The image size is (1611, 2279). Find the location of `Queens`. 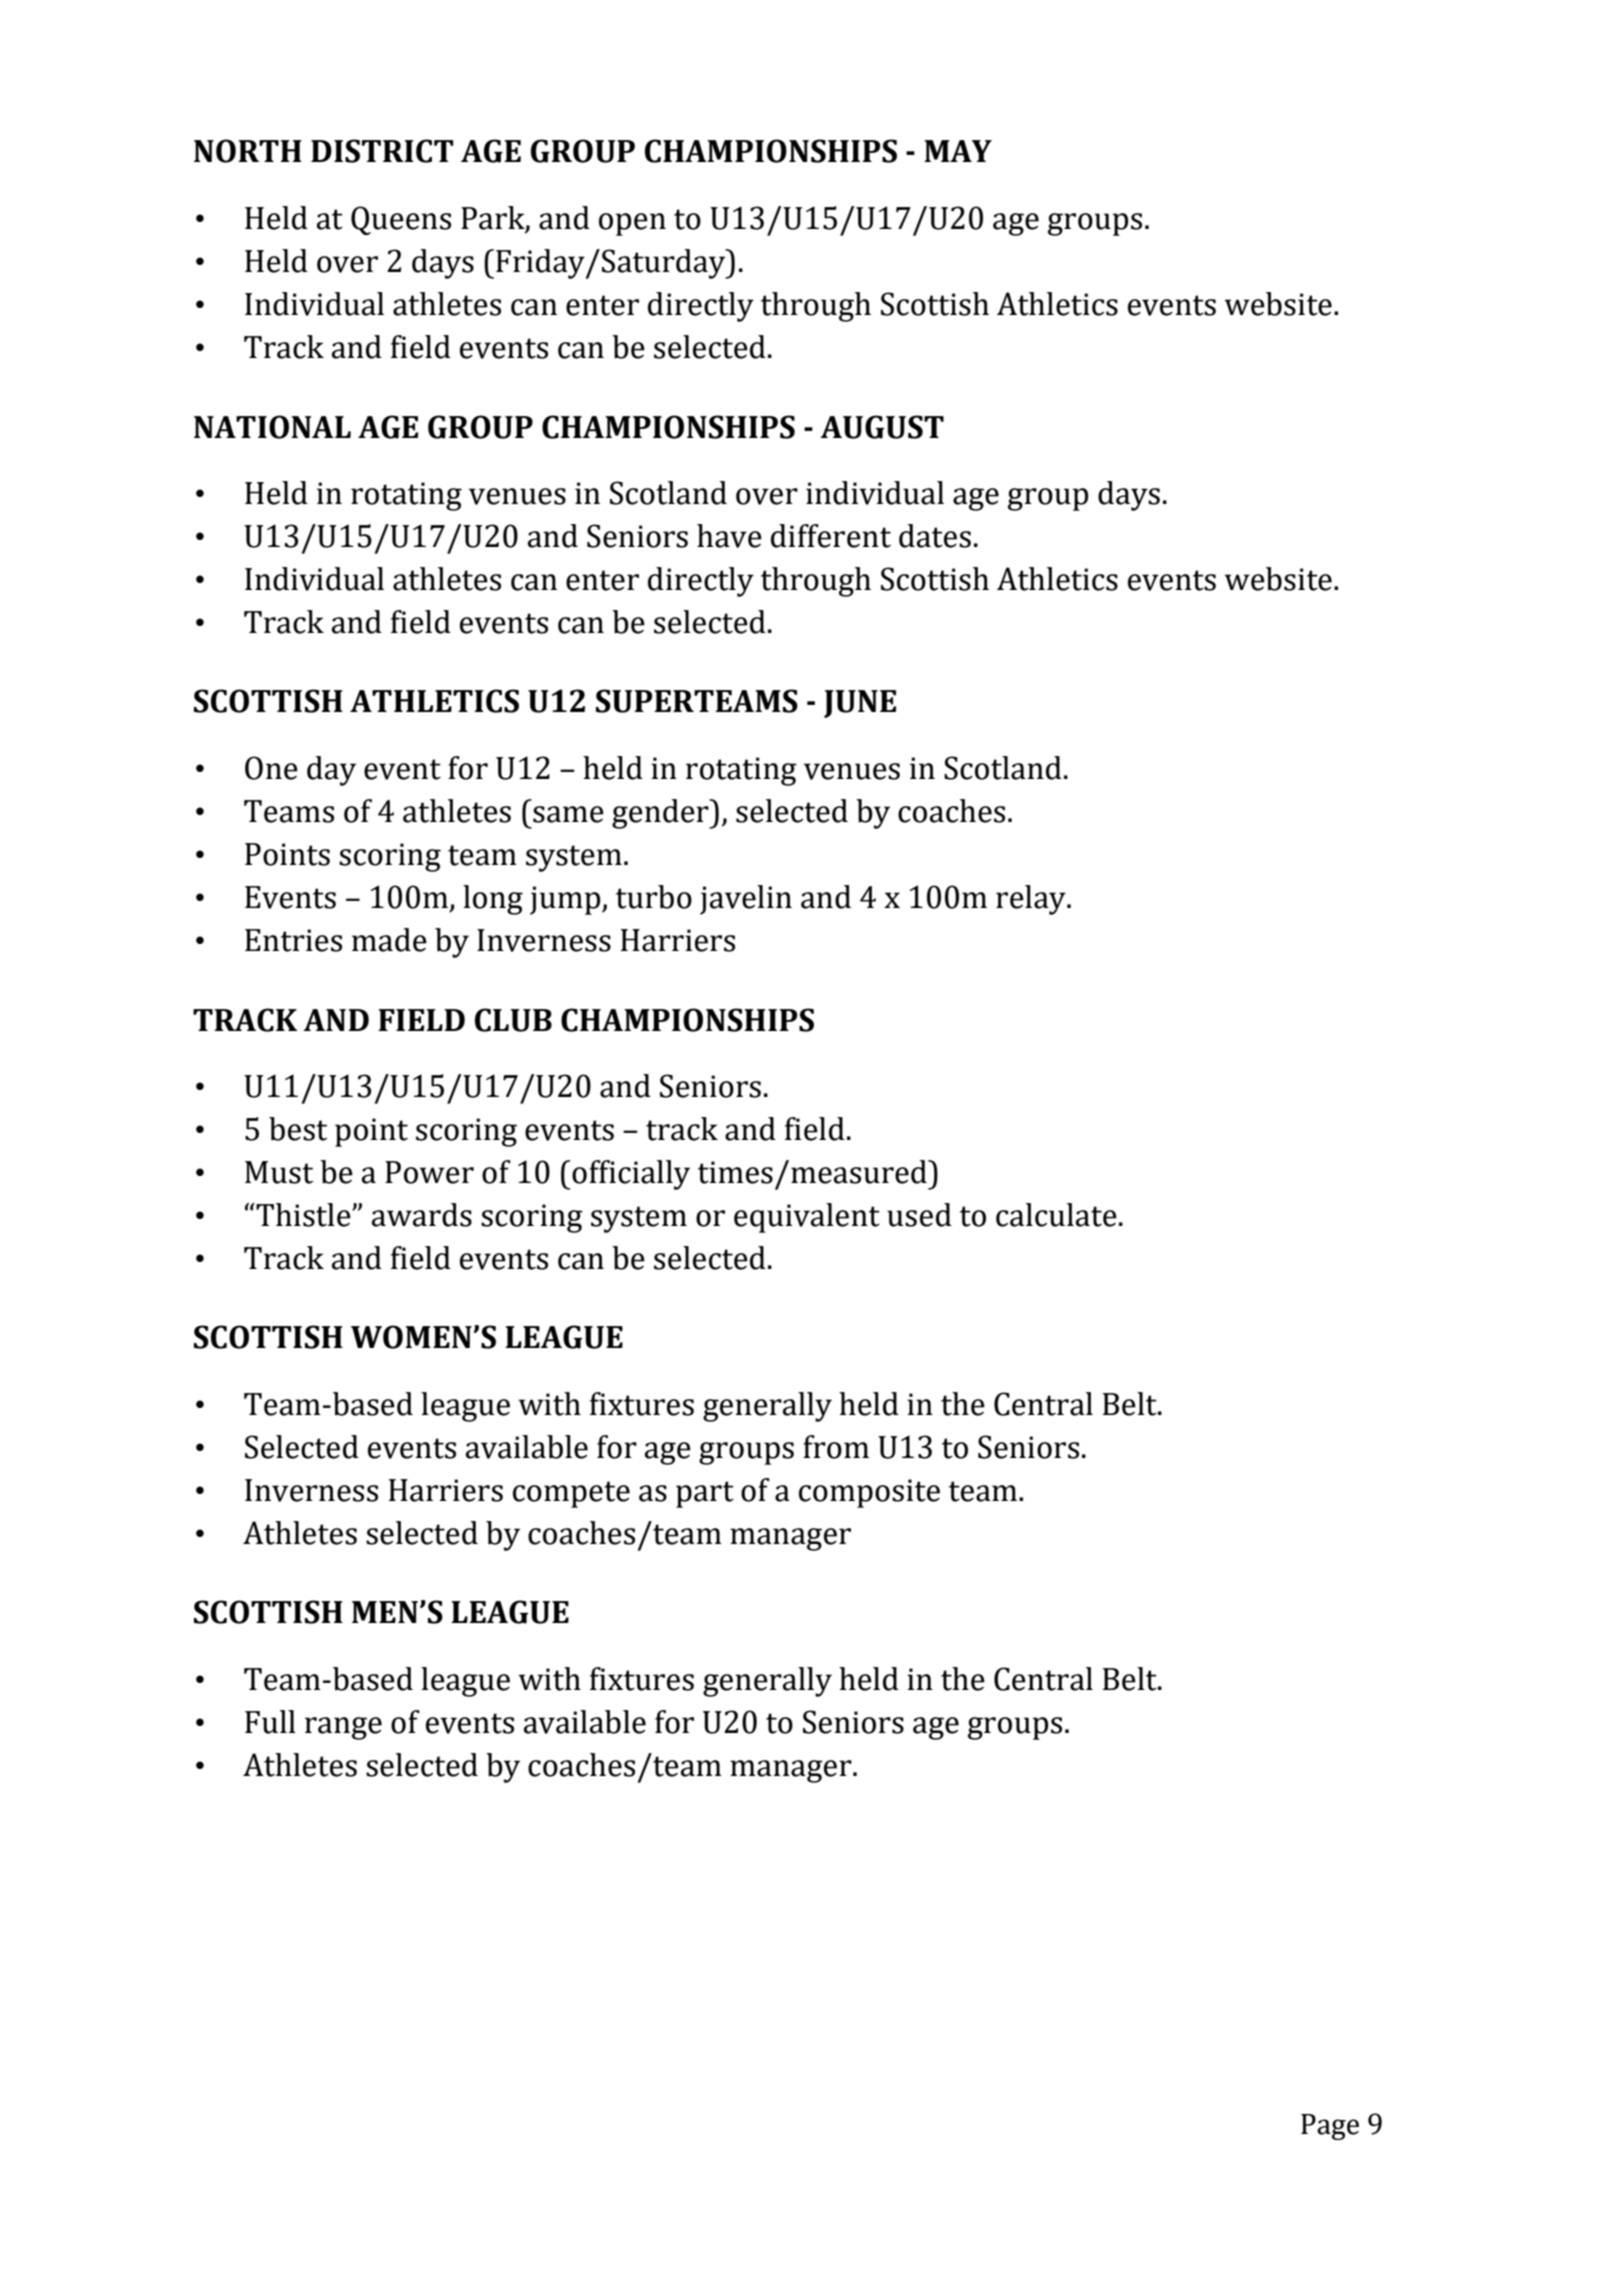

Queens is located at coordinates (401, 220).
